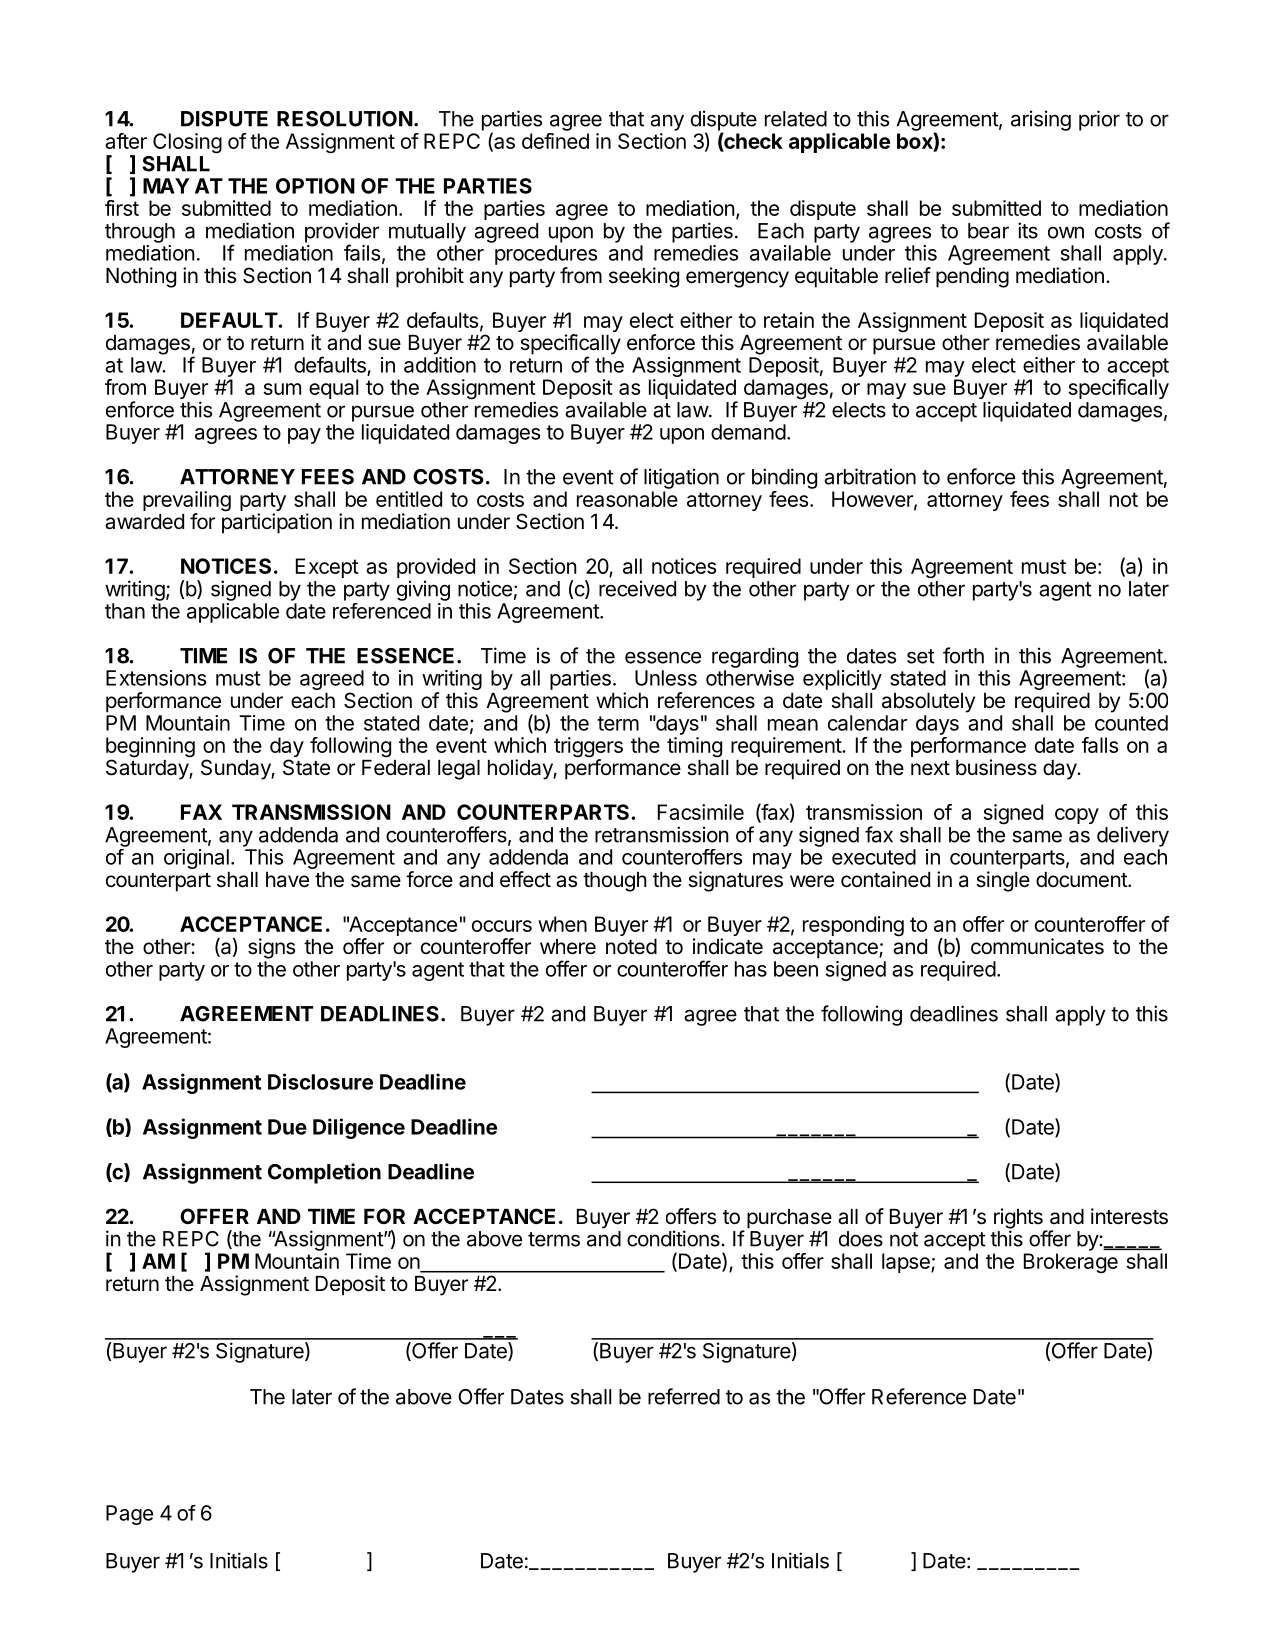  I want to click on prevailing, so click(187, 502).
